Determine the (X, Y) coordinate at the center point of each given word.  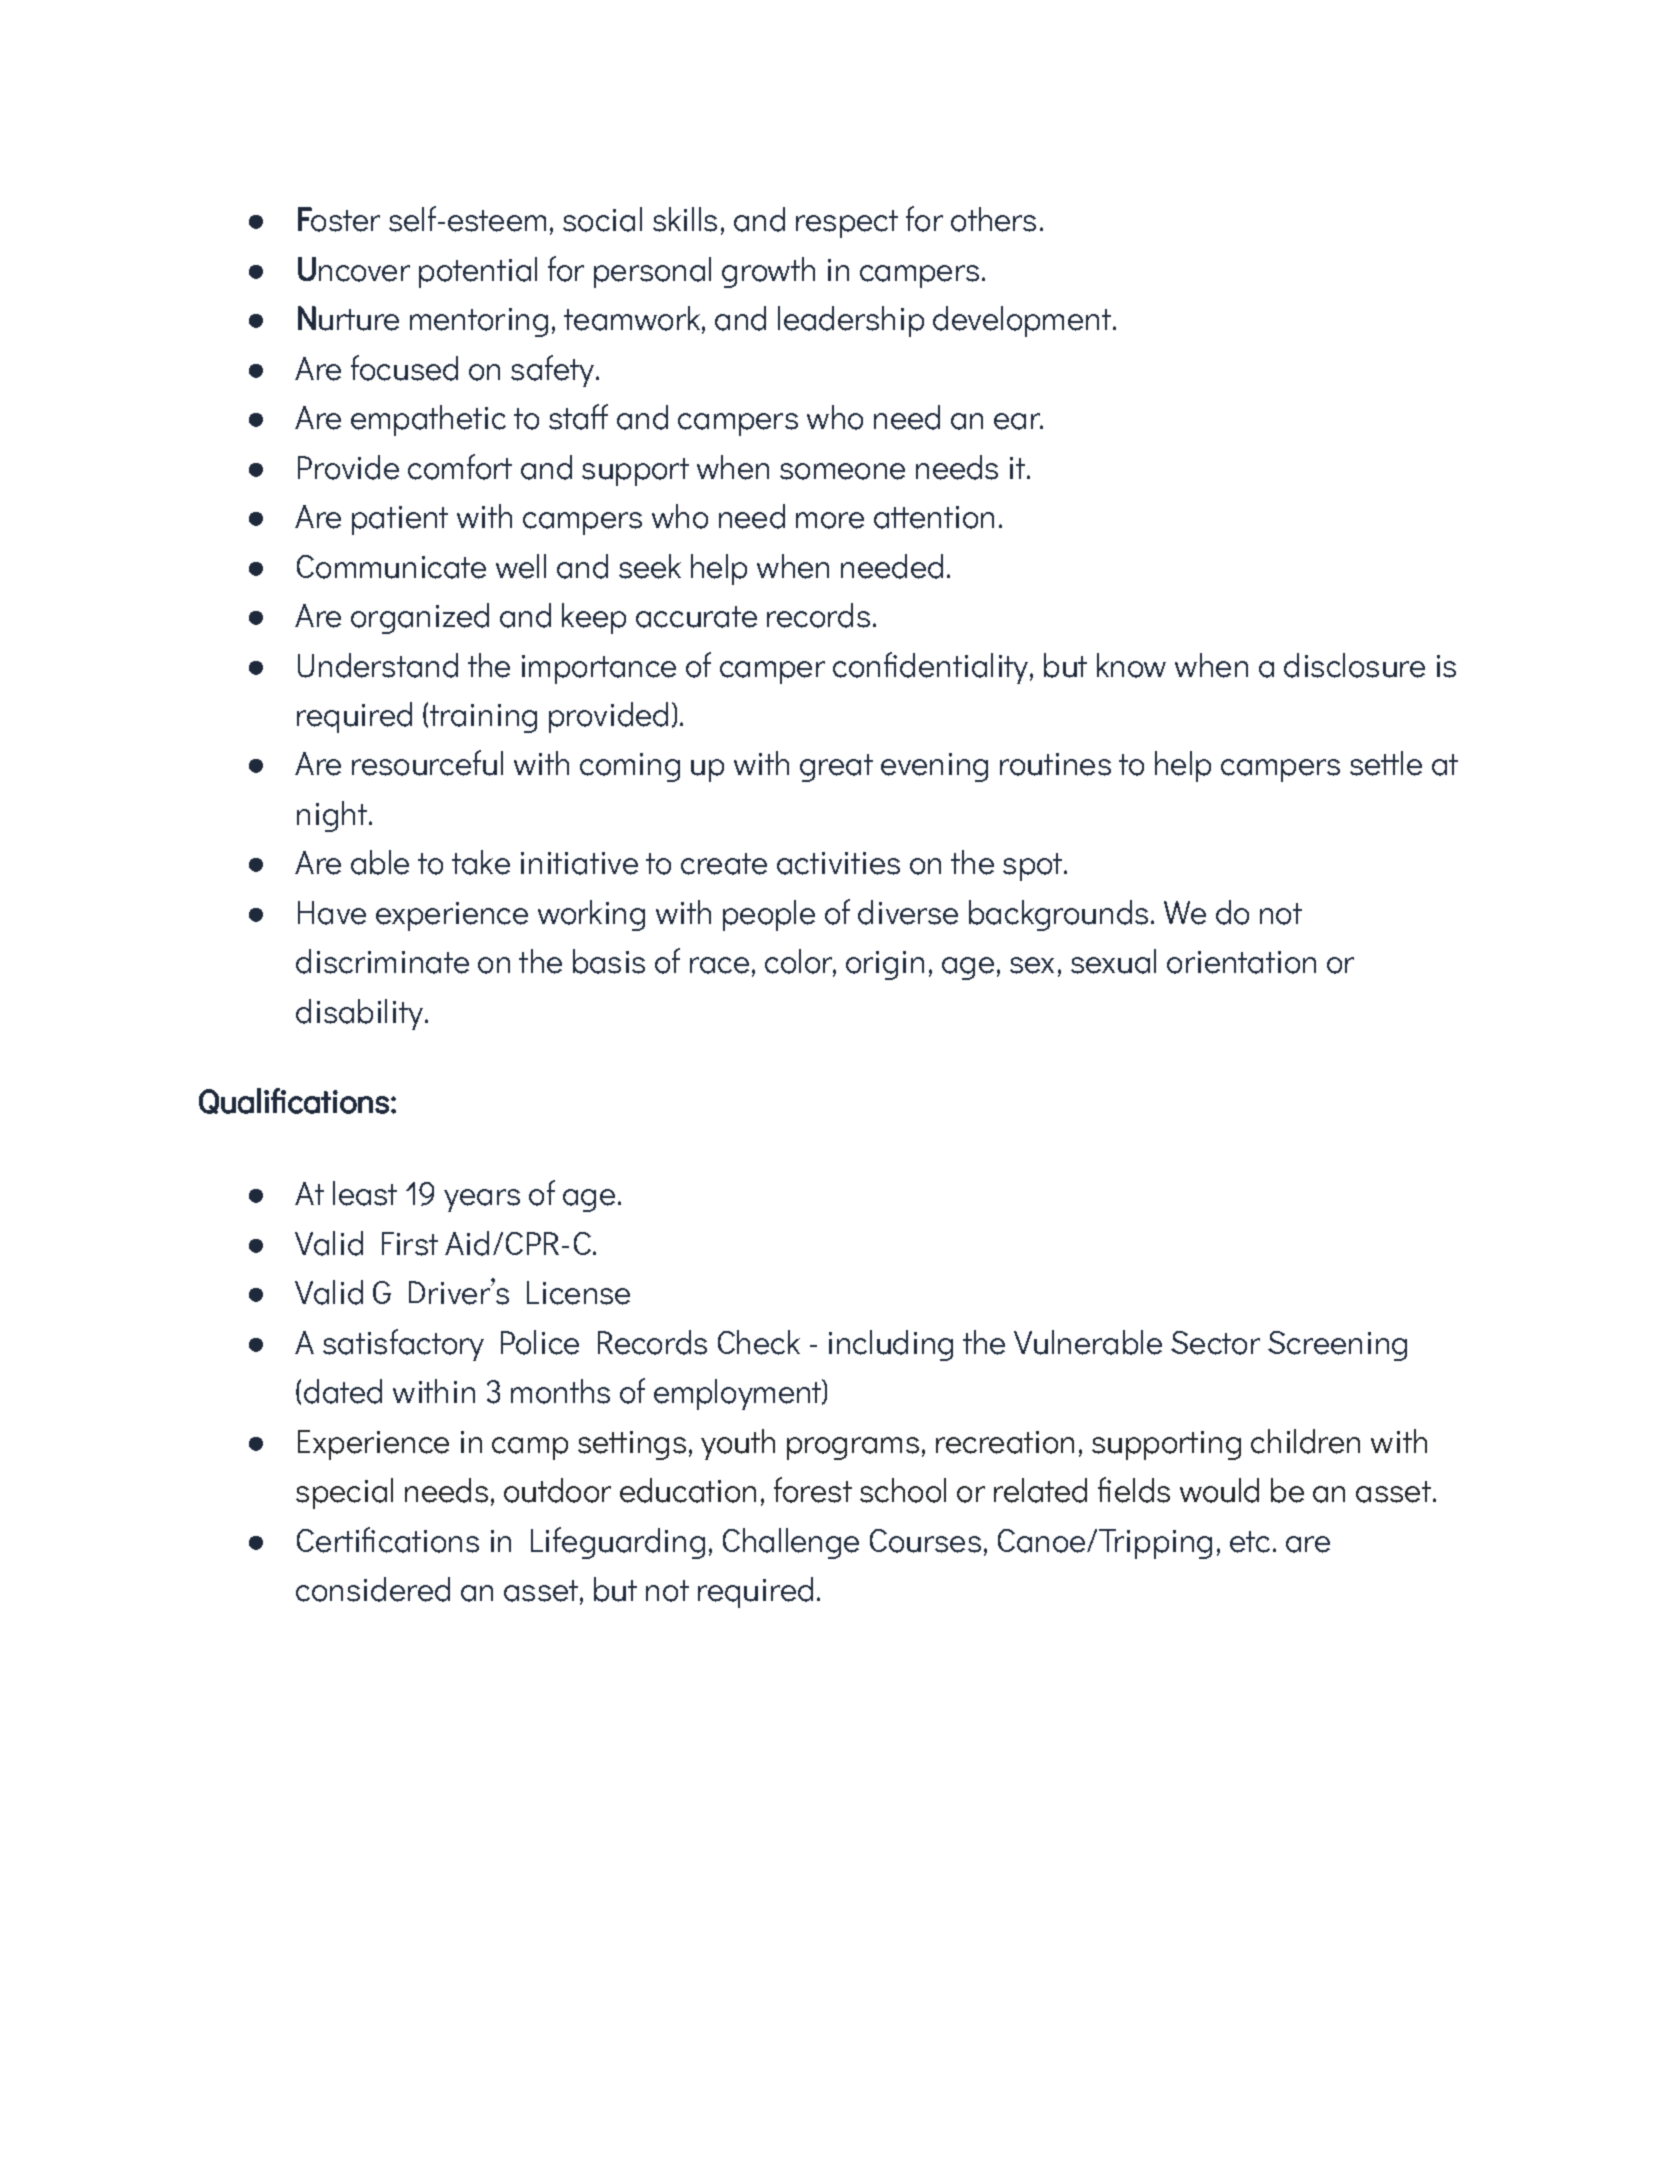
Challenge (791, 1543)
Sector (1215, 1343)
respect (847, 224)
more (830, 520)
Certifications (388, 1540)
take (481, 862)
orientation (1241, 962)
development (1022, 321)
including (891, 1345)
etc (1250, 1542)
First (410, 1244)
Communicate (391, 567)
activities (838, 863)
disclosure (1354, 665)
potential (478, 272)
